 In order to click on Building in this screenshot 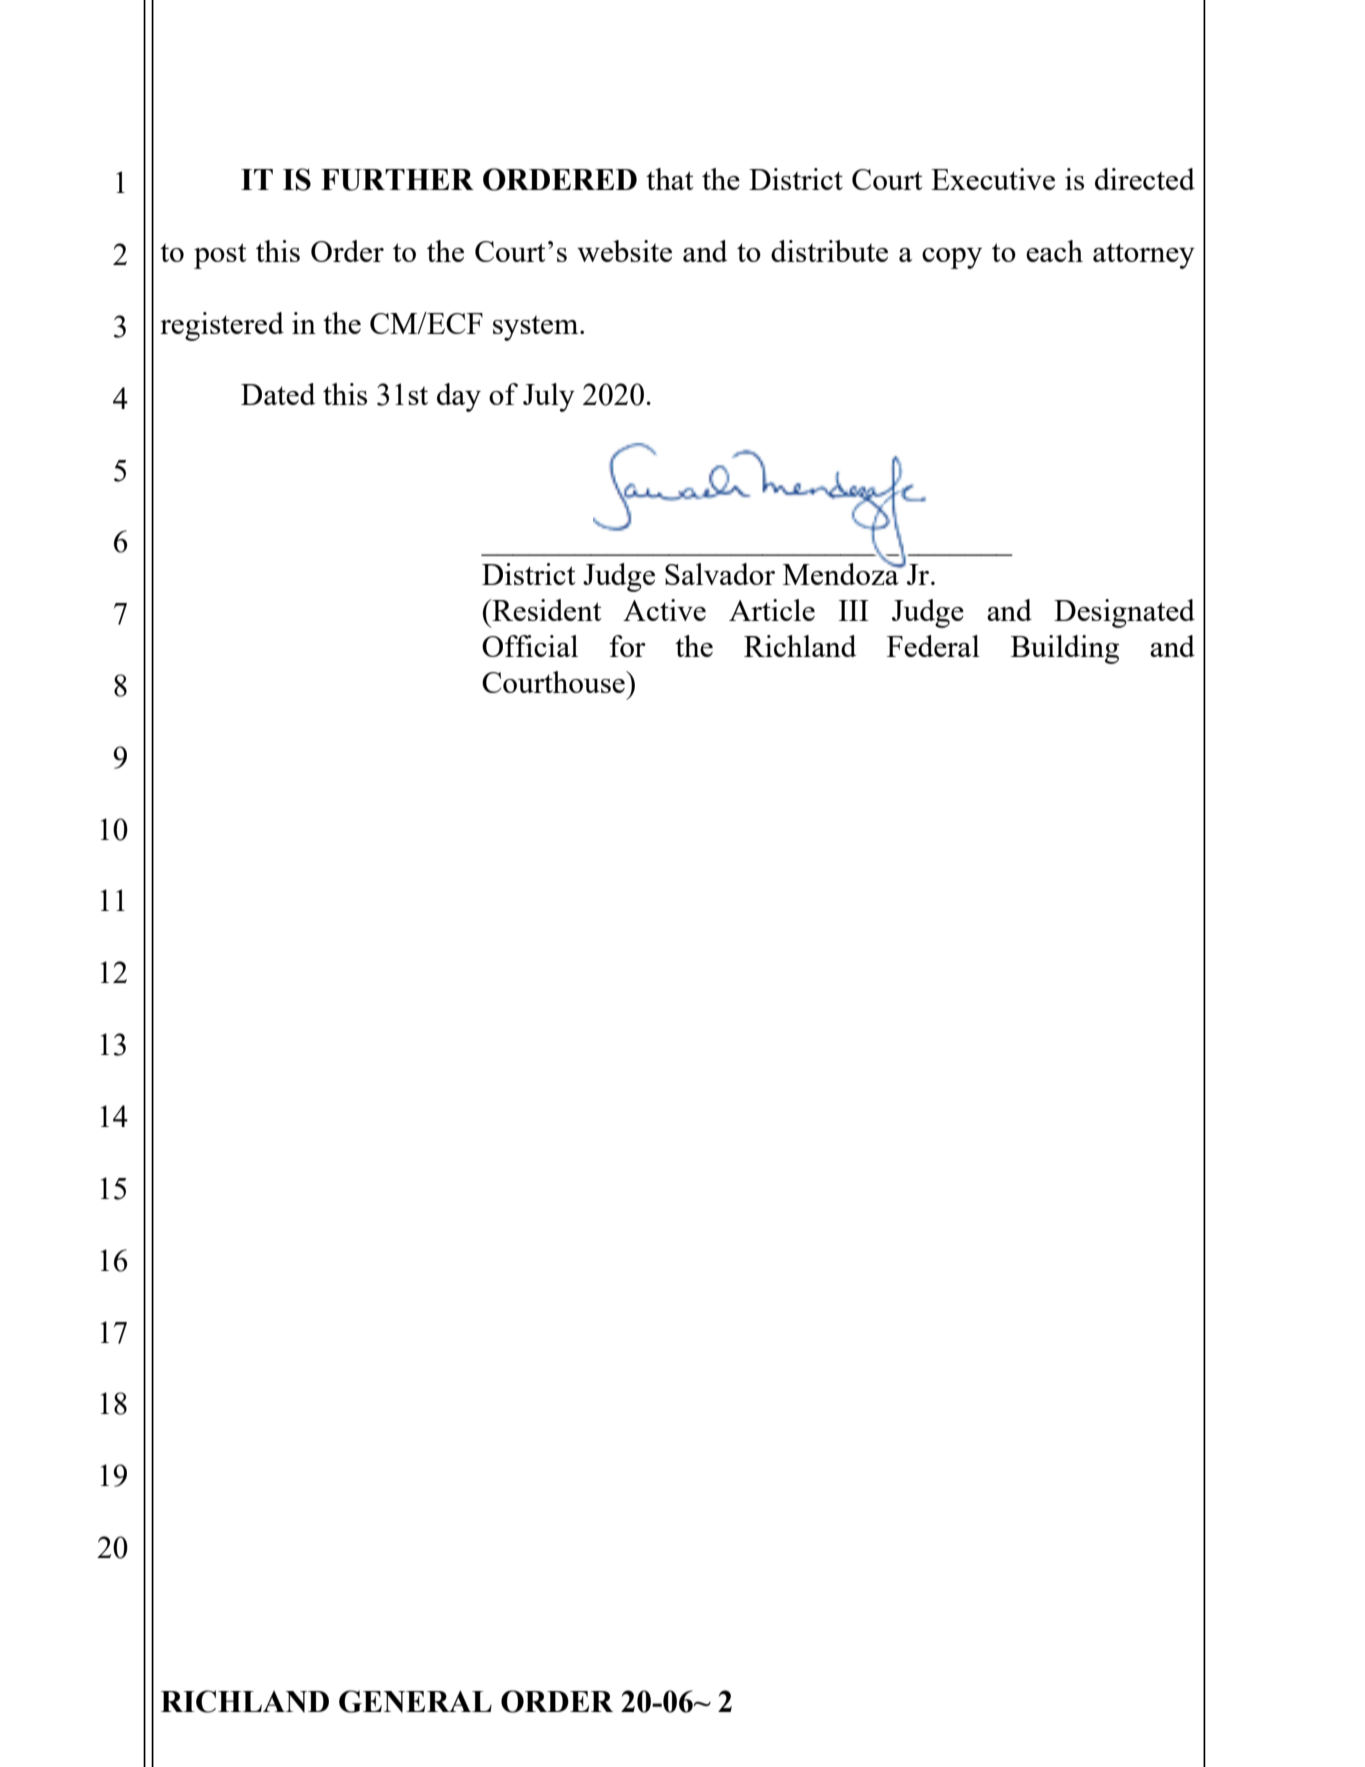, I will do `click(1065, 649)`.
